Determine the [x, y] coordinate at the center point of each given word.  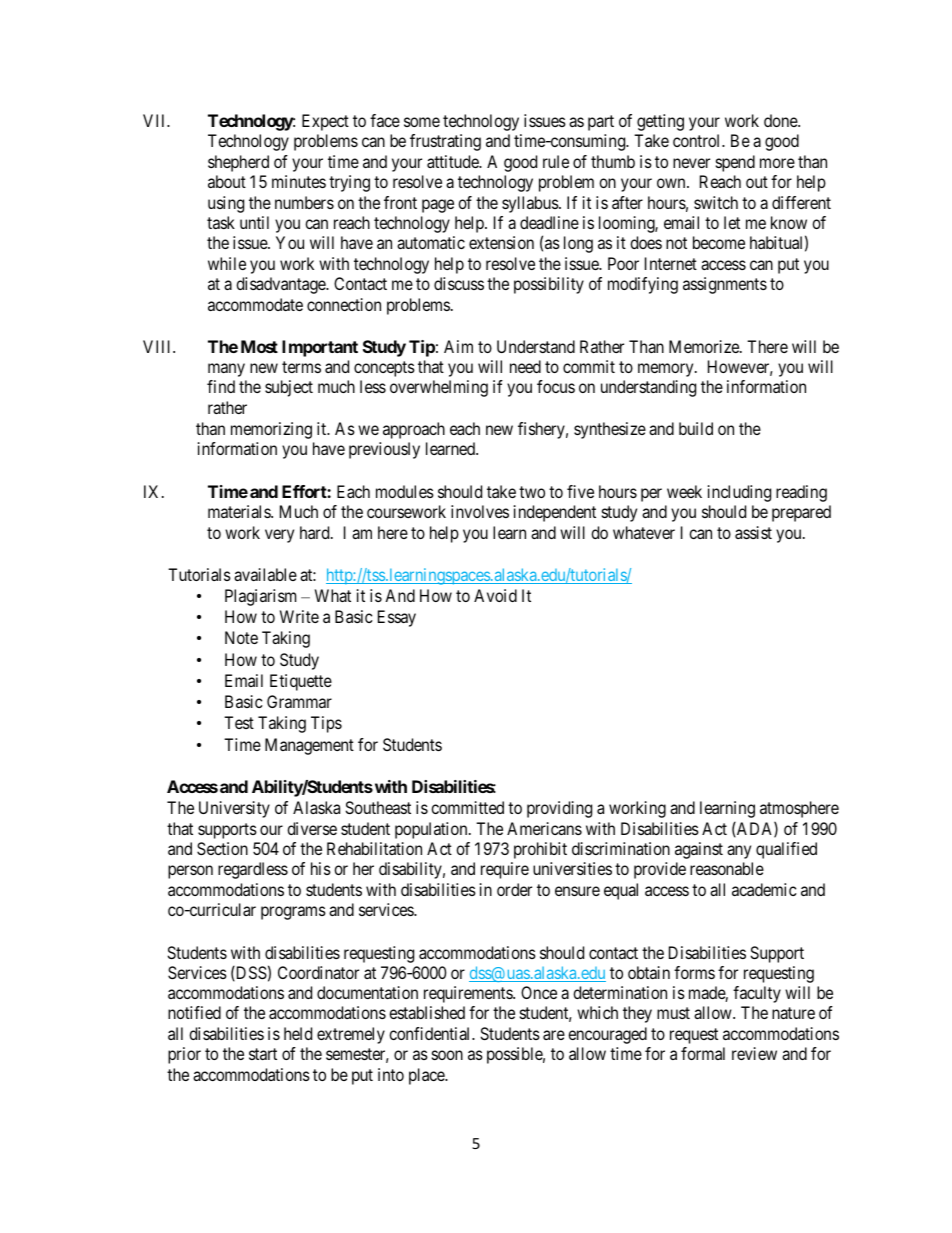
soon [447, 1055]
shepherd [238, 163]
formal [703, 1053]
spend [735, 163]
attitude [454, 161]
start [263, 1054]
